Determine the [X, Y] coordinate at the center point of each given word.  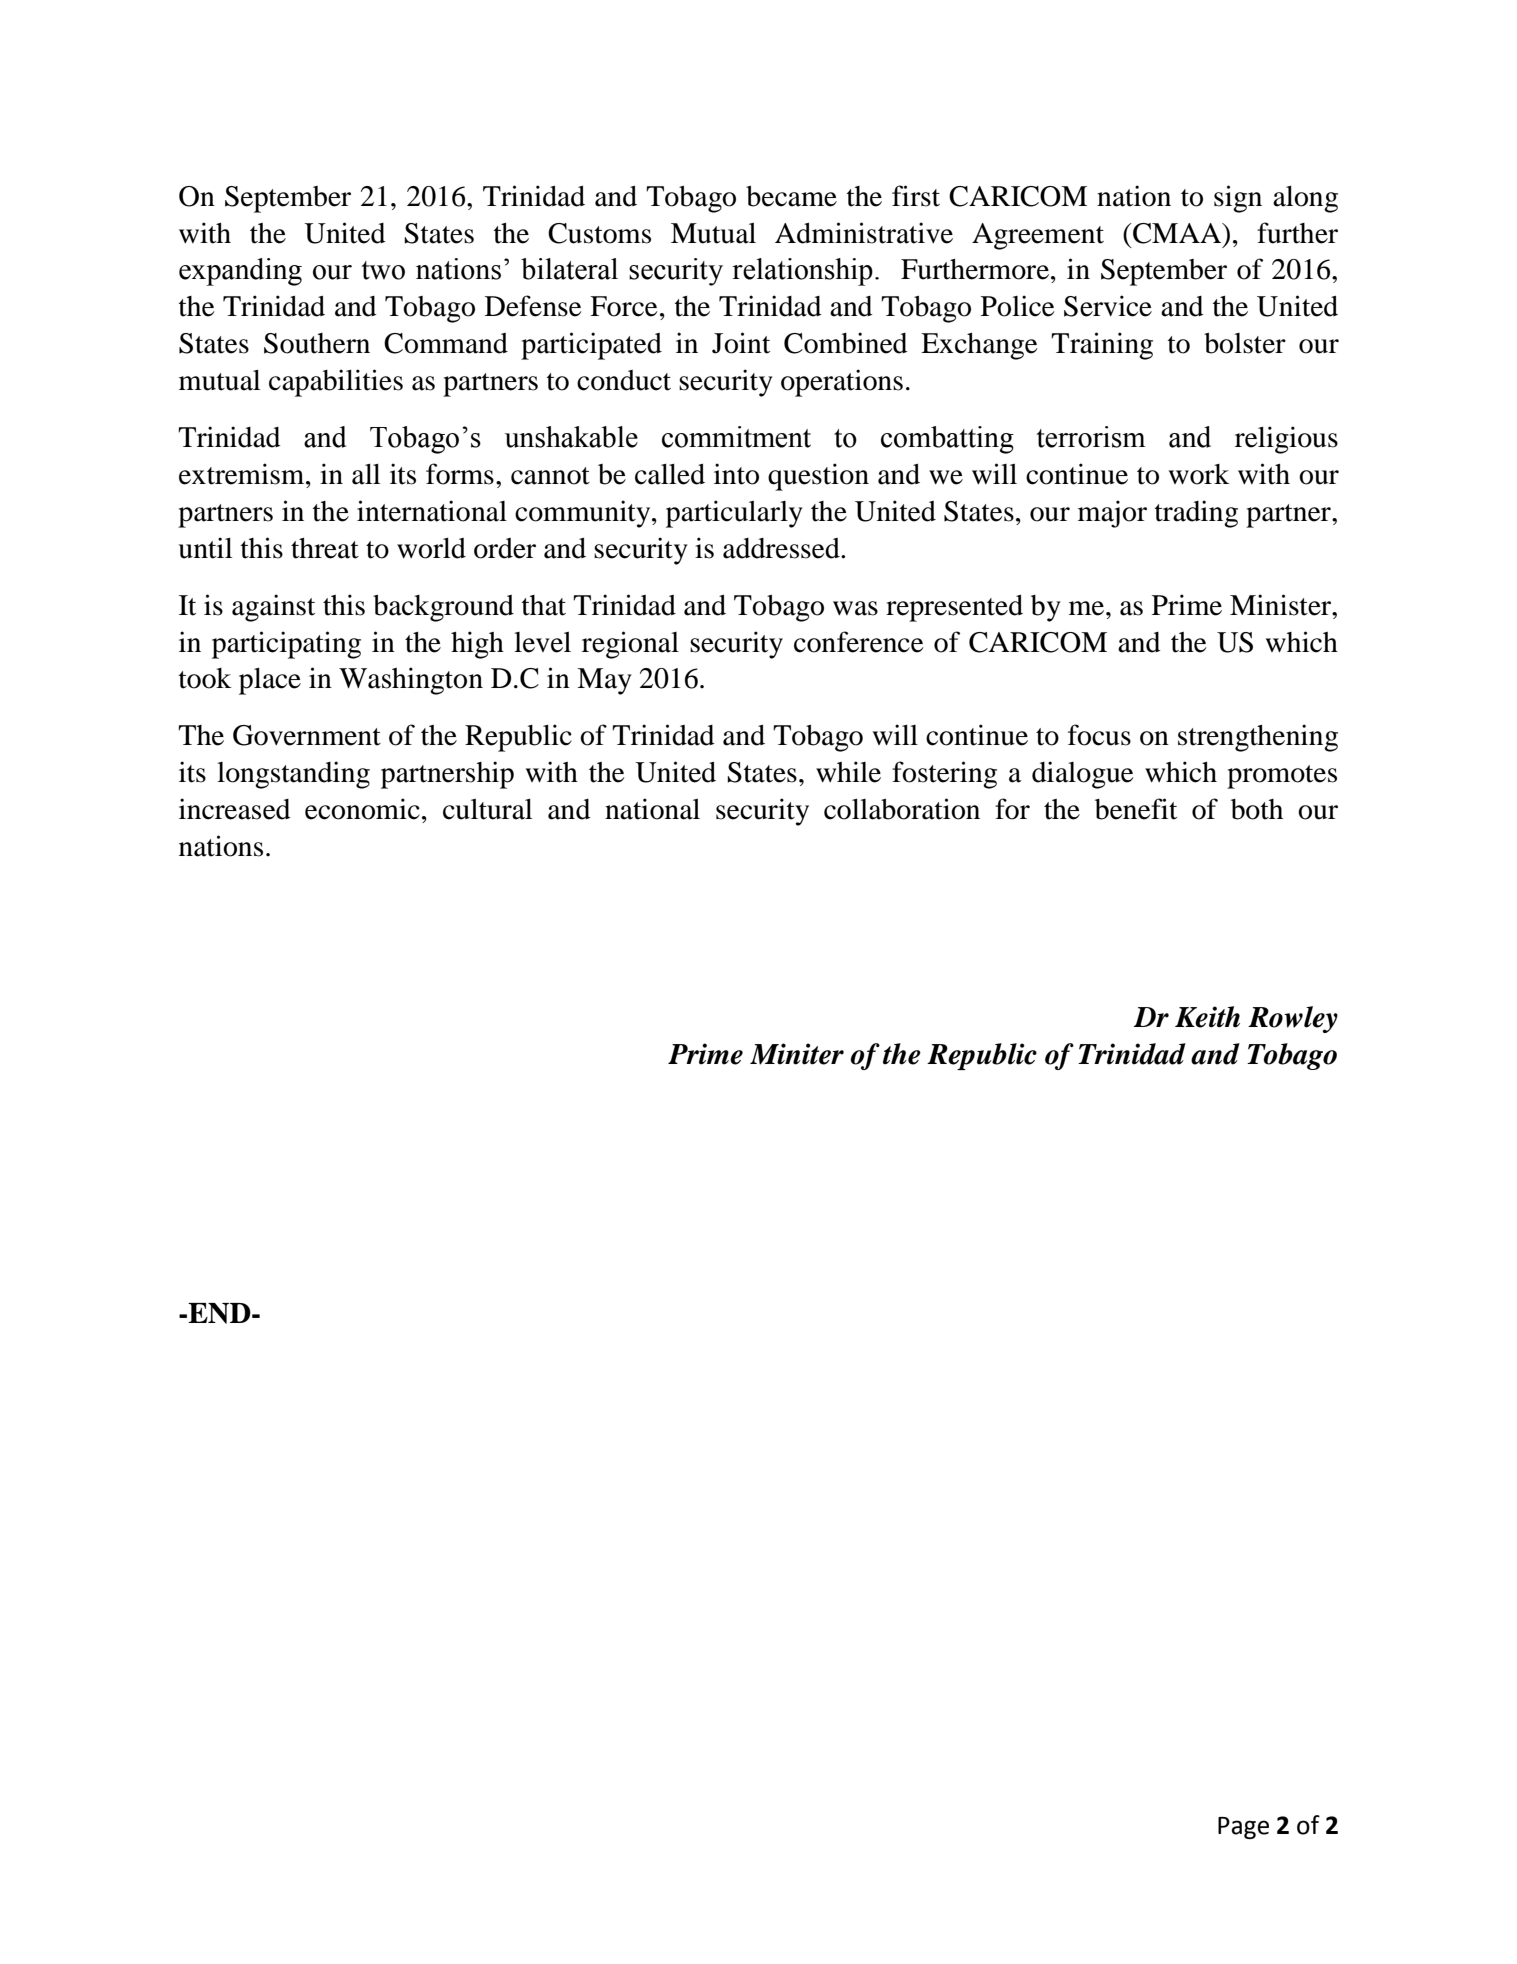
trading [1196, 514]
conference [859, 642]
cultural [487, 809]
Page [1243, 1828]
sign [1238, 199]
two [383, 270]
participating [286, 645]
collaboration [902, 809]
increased [235, 809]
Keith [1207, 1017]
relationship [802, 272]
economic [362, 809]
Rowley [1293, 1019]
